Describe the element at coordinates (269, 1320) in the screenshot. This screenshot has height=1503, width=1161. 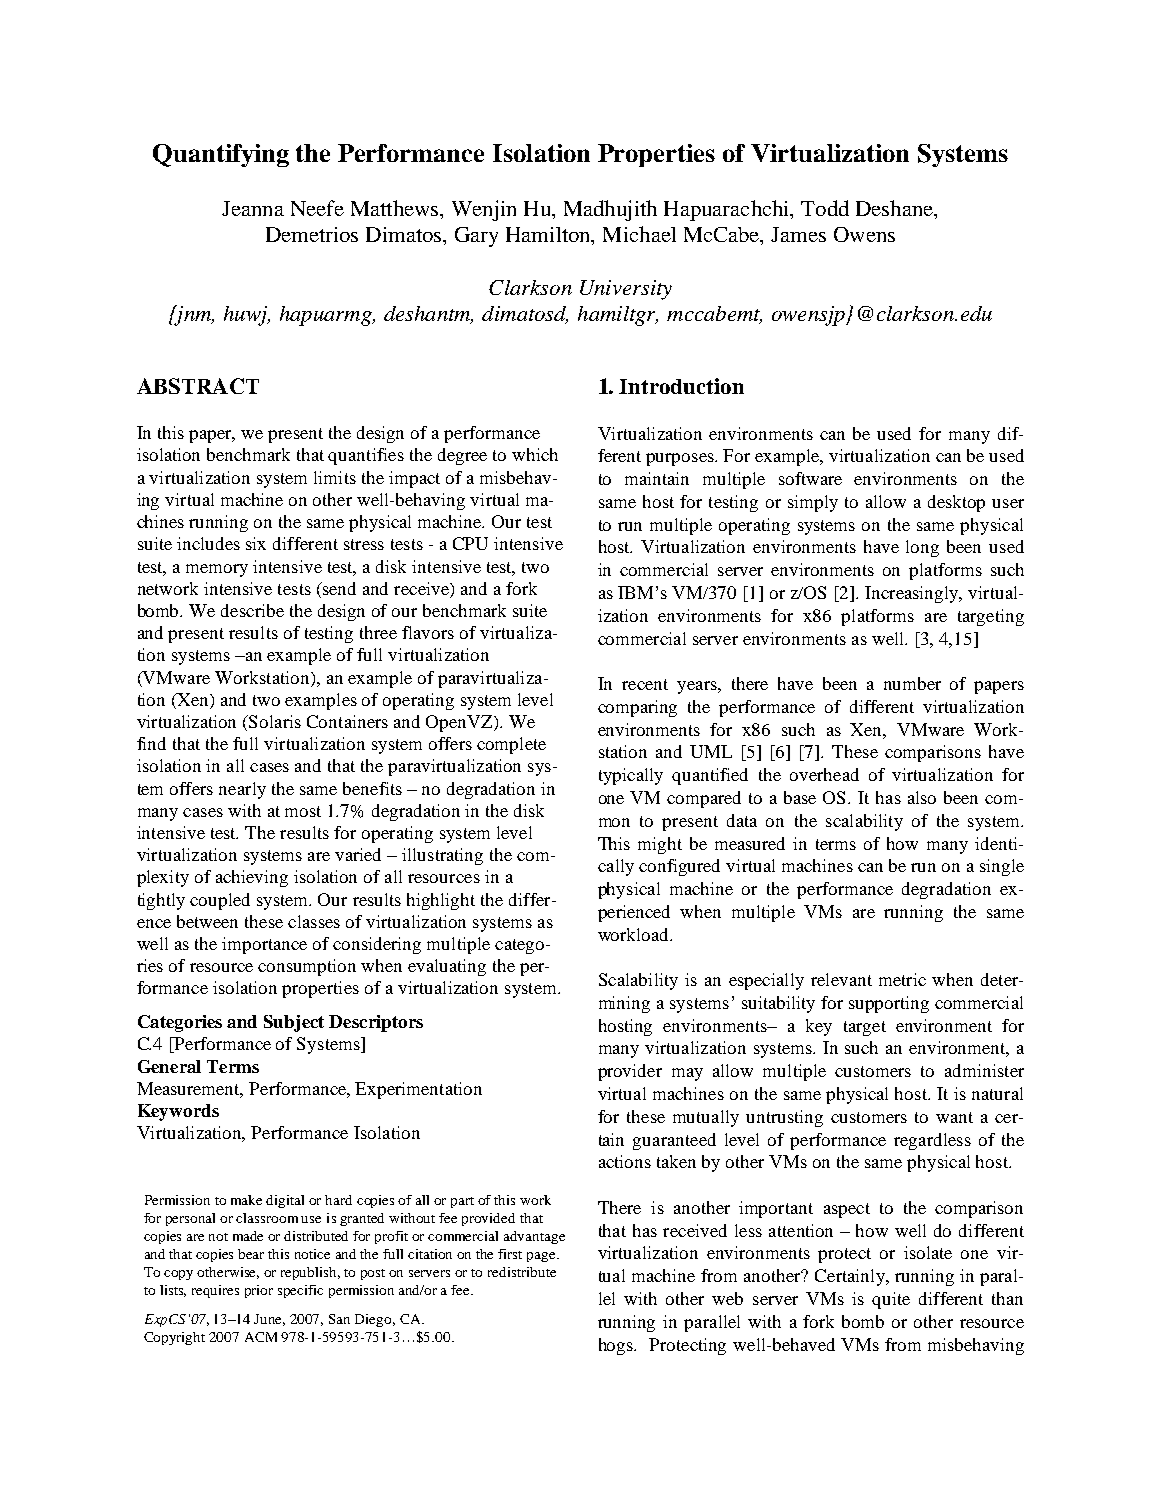
I see `June` at that location.
